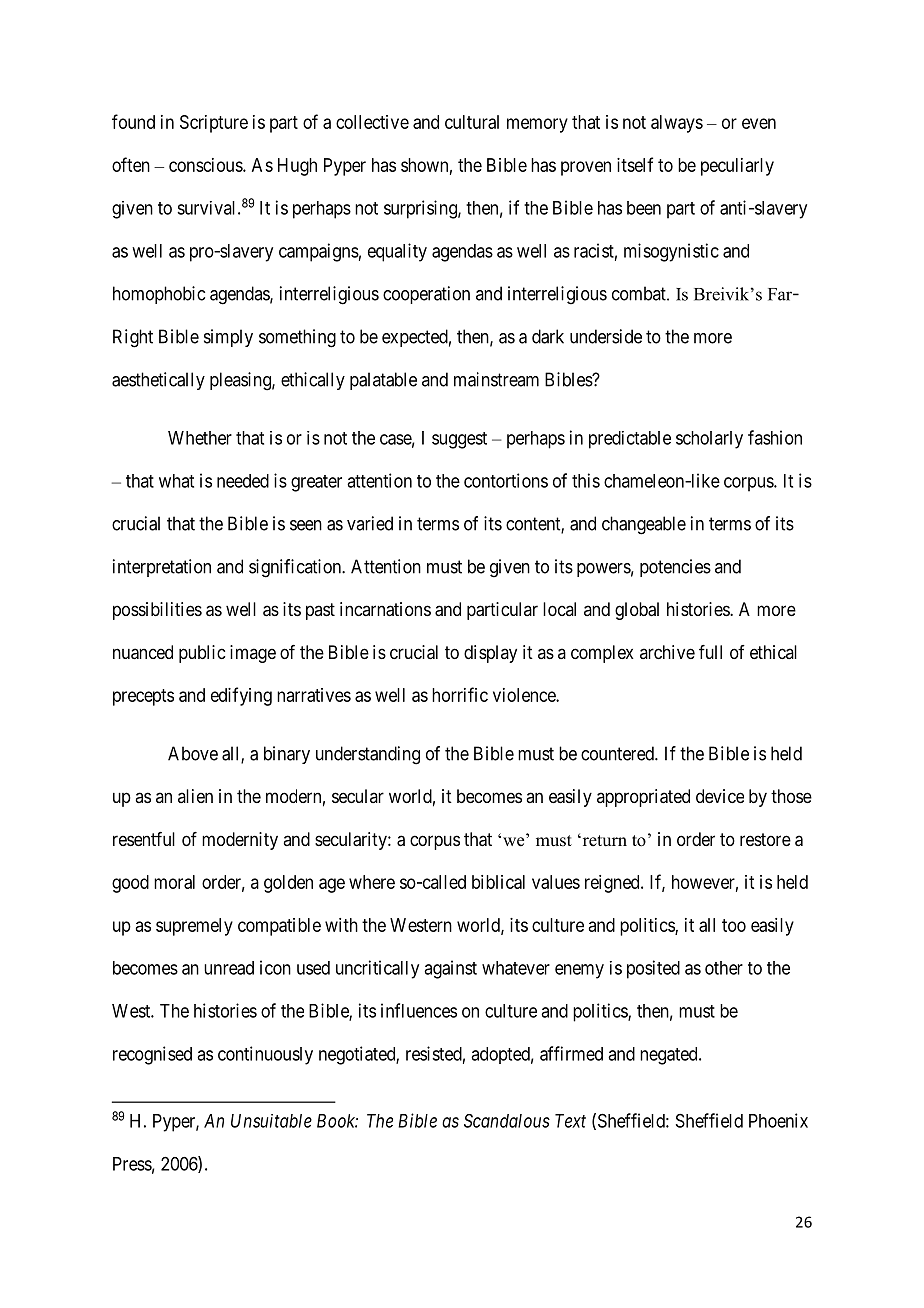 The height and width of the page is (1308, 924). Describe the element at coordinates (710, 652) in the page. I see `full` at that location.
